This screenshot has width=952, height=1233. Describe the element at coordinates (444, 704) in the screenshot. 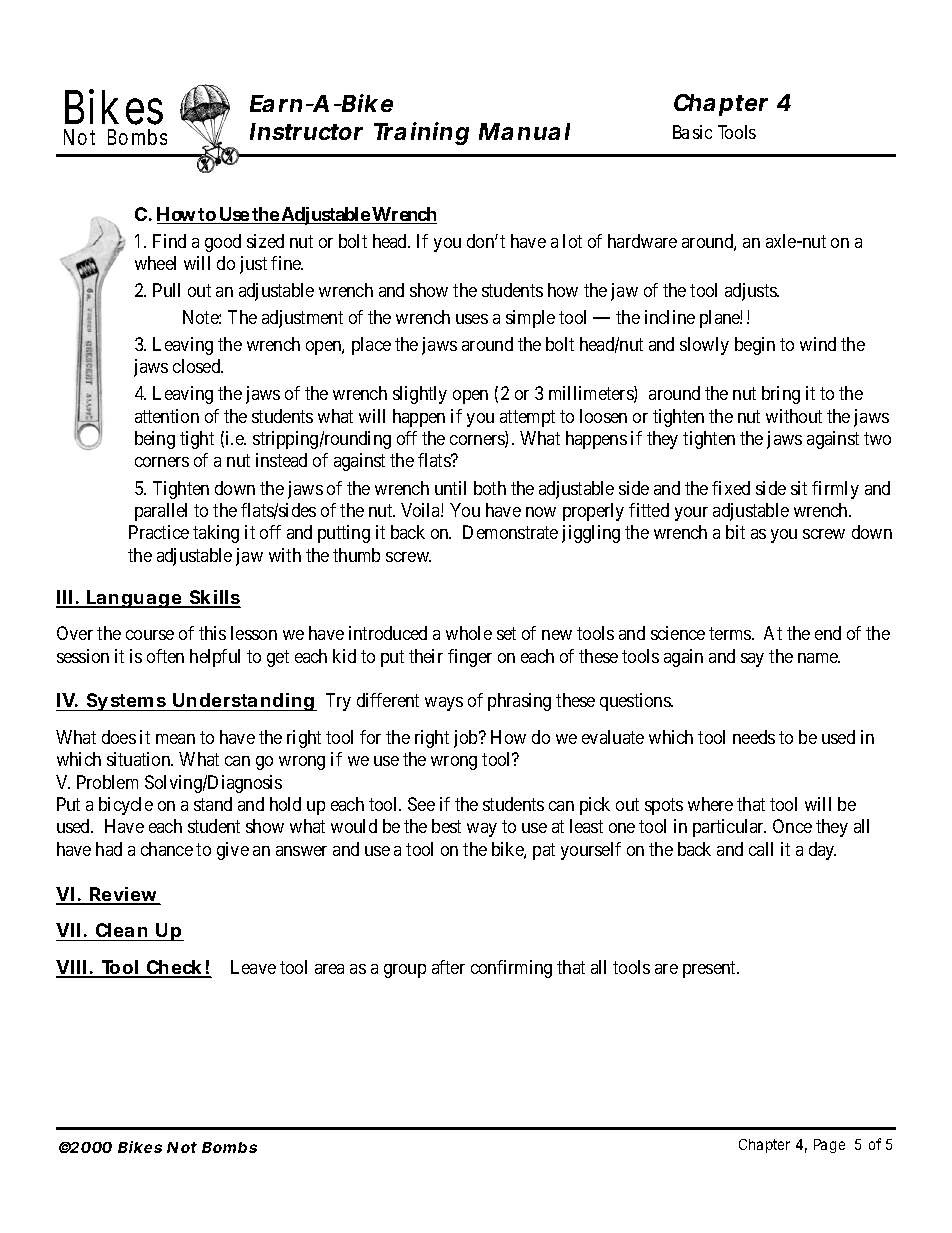

I see `ways` at that location.
